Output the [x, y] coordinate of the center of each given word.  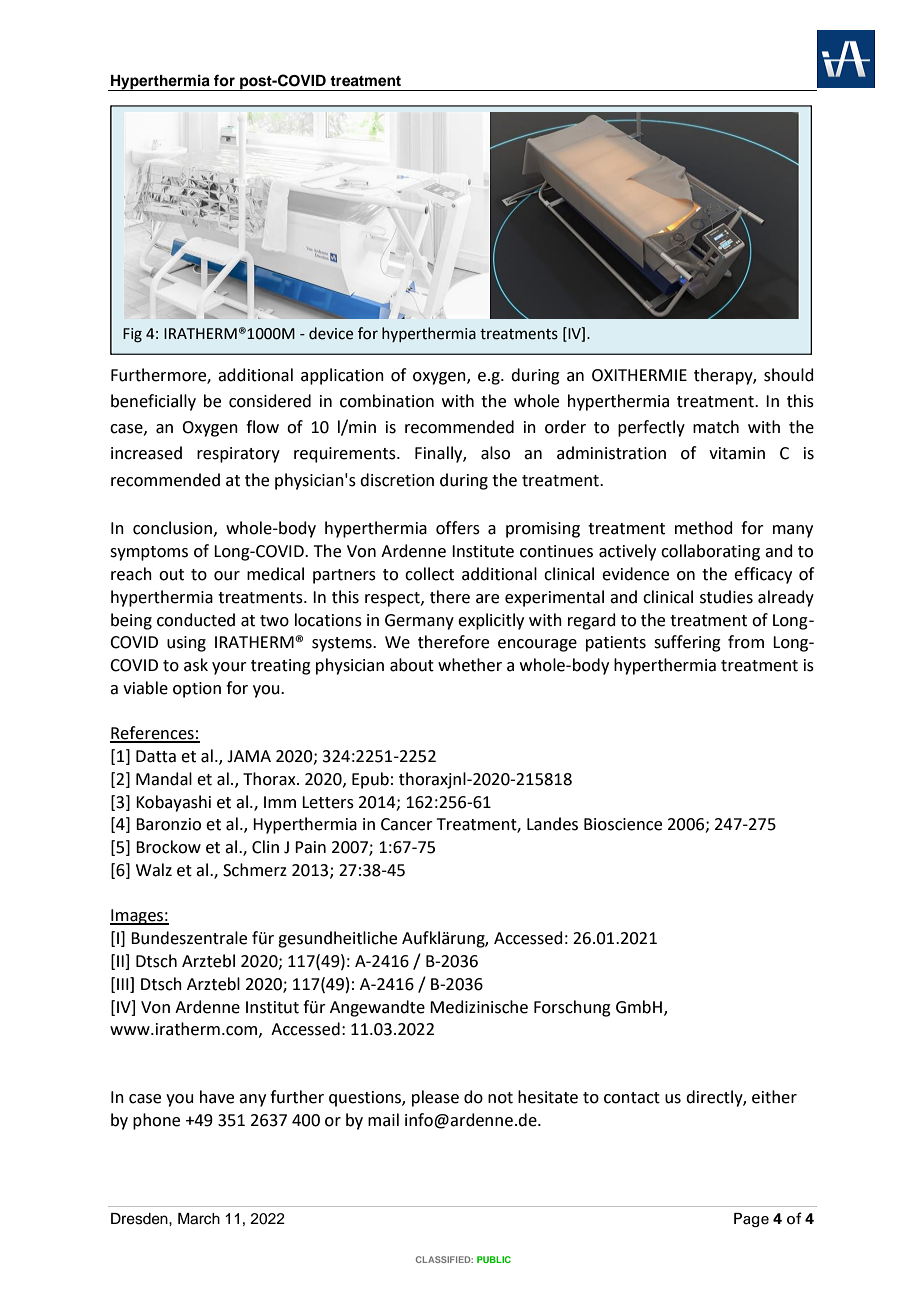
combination [387, 401]
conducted [196, 620]
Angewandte [377, 1008]
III [124, 983]
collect [429, 574]
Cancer [407, 824]
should [789, 375]
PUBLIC [494, 1259]
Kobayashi [173, 803]
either [774, 1097]
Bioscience [623, 824]
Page [751, 1220]
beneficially [153, 402]
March [199, 1219]
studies [726, 597]
